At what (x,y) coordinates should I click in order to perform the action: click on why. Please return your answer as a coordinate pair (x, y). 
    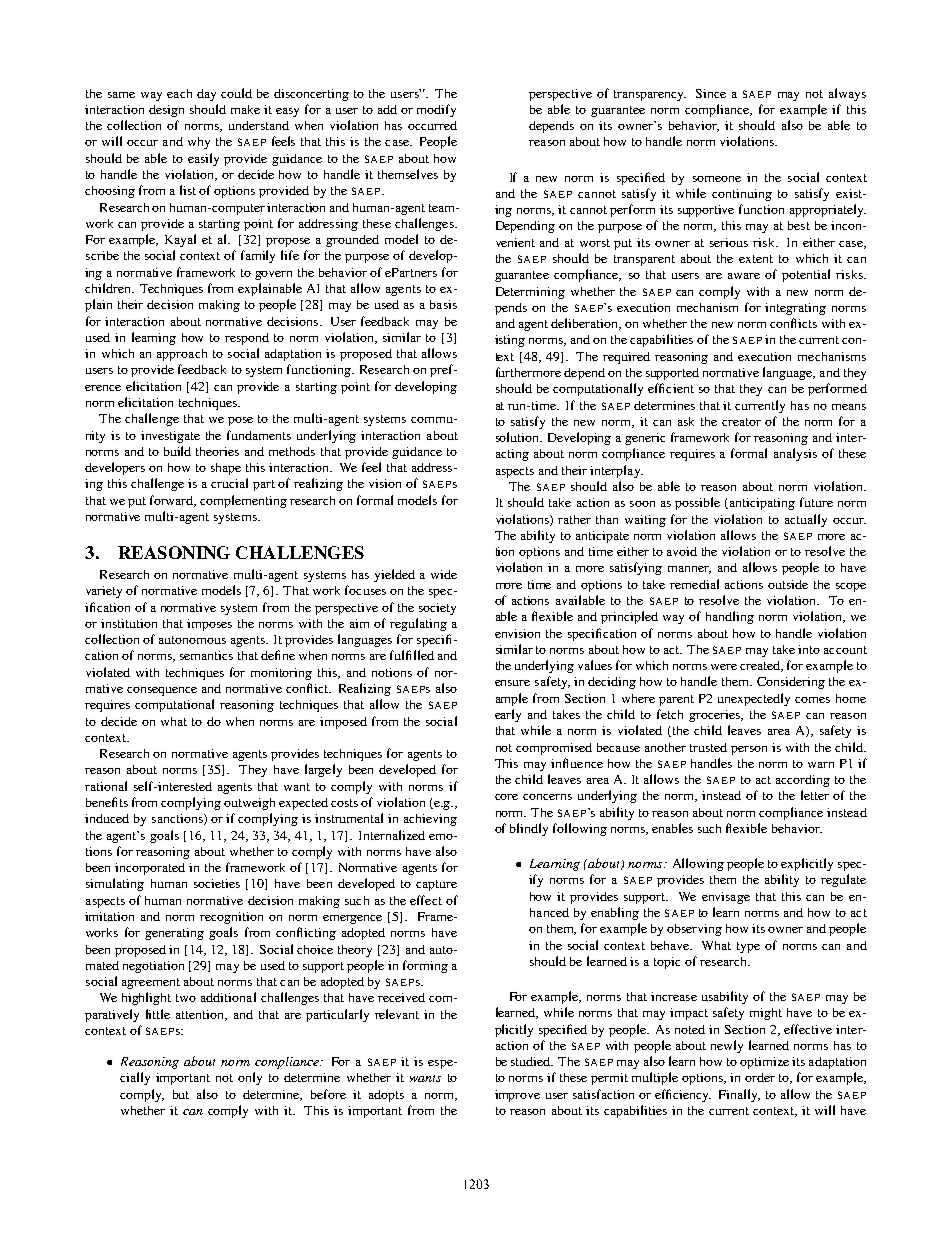
    Looking at the image, I should click on (199, 143).
